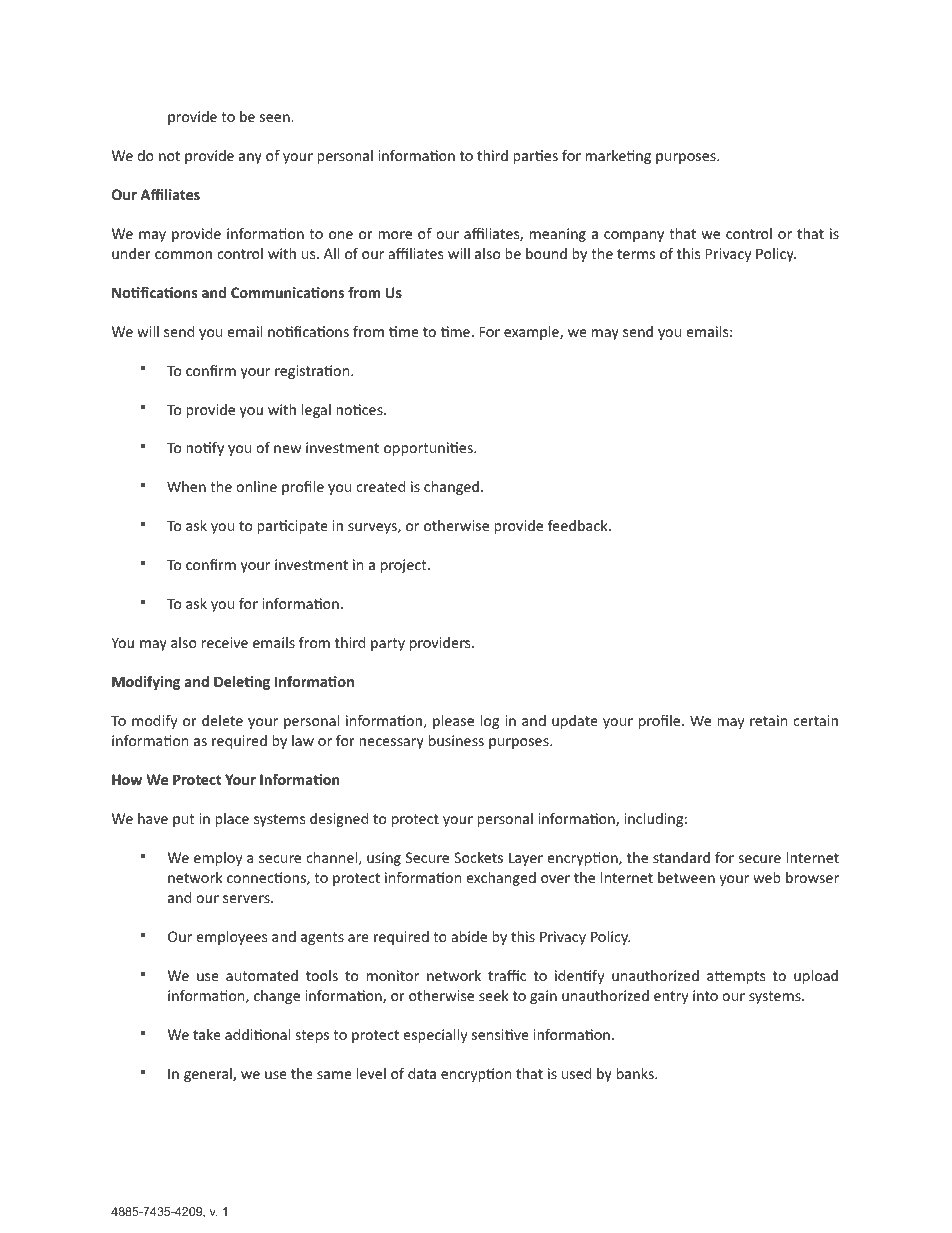 The height and width of the image is (1233, 952). What do you see at coordinates (634, 236) in the image?
I see `company` at bounding box center [634, 236].
